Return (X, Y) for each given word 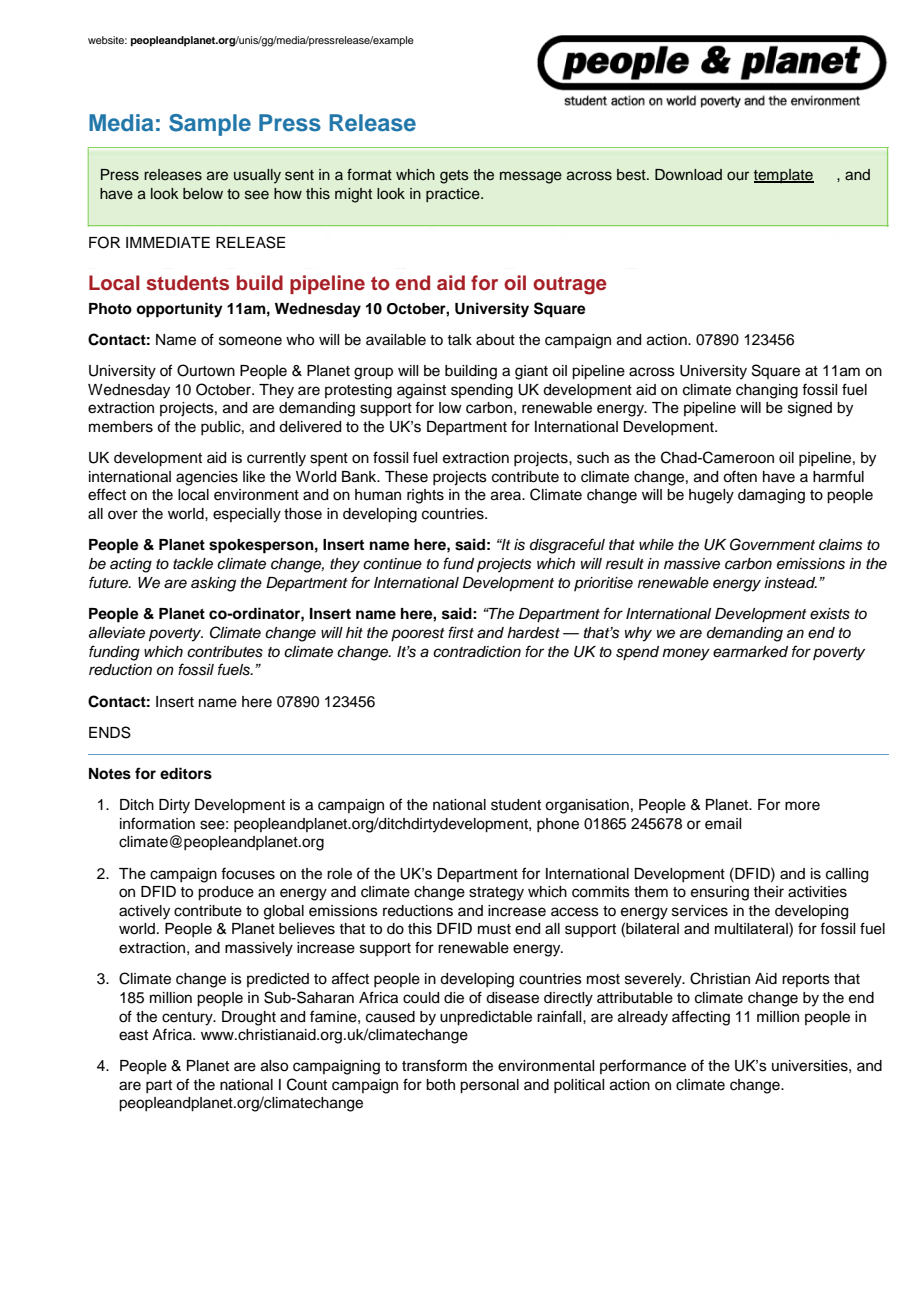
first (461, 632)
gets (454, 177)
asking (213, 584)
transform (434, 1065)
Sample (210, 125)
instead (790, 583)
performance (643, 1066)
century (188, 1019)
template (784, 176)
